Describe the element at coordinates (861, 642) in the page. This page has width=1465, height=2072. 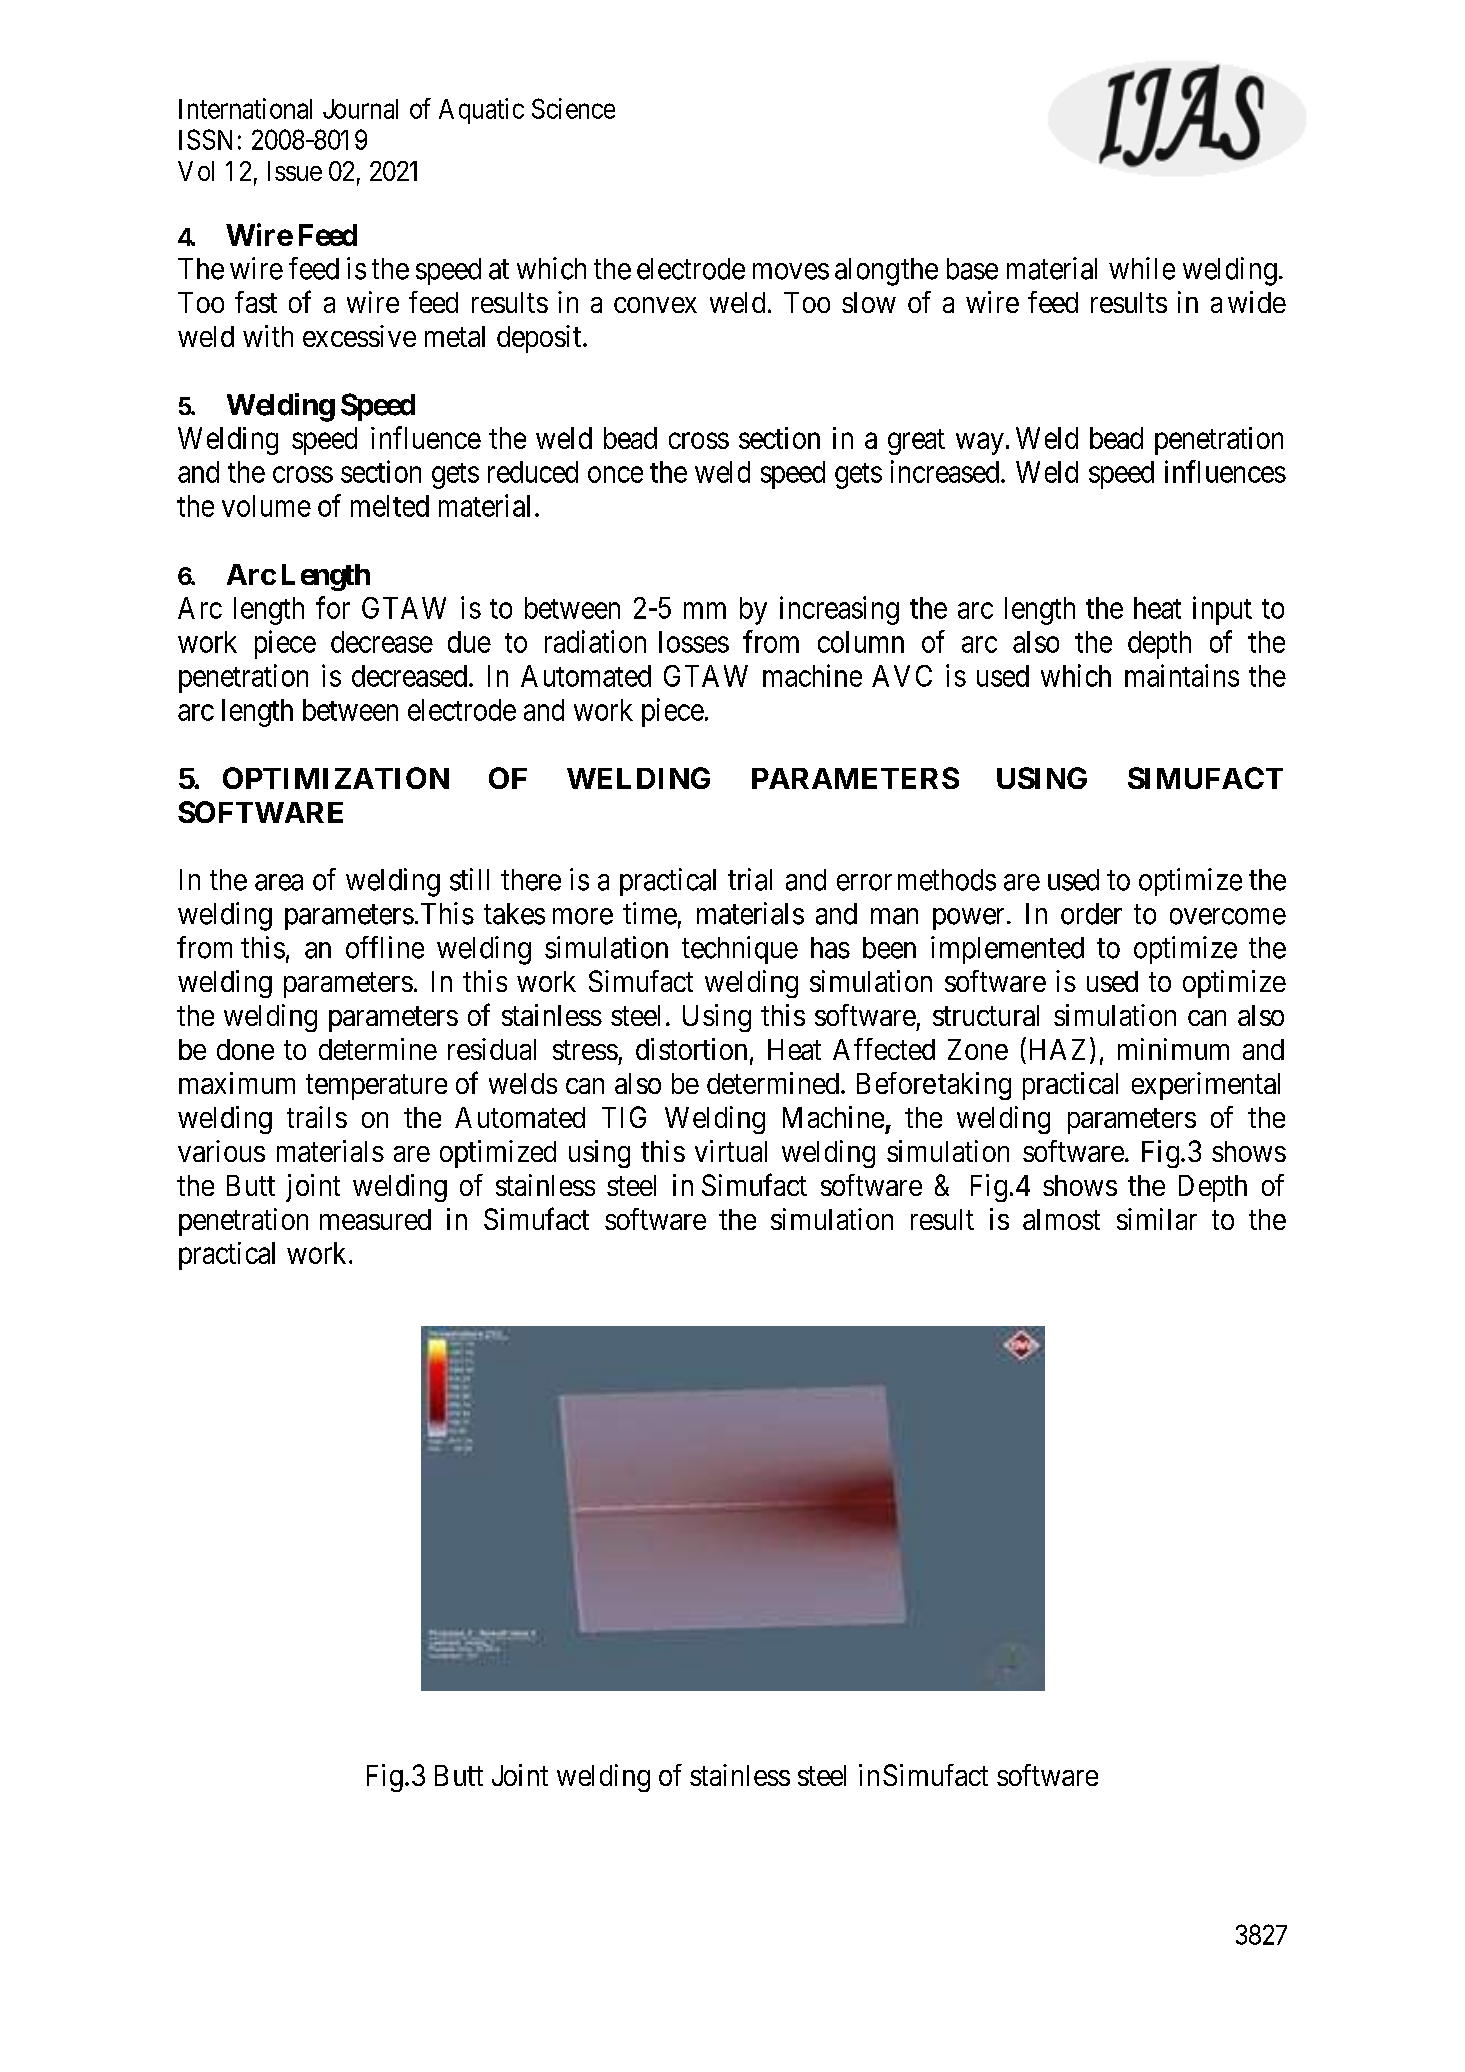
I see `column` at that location.
